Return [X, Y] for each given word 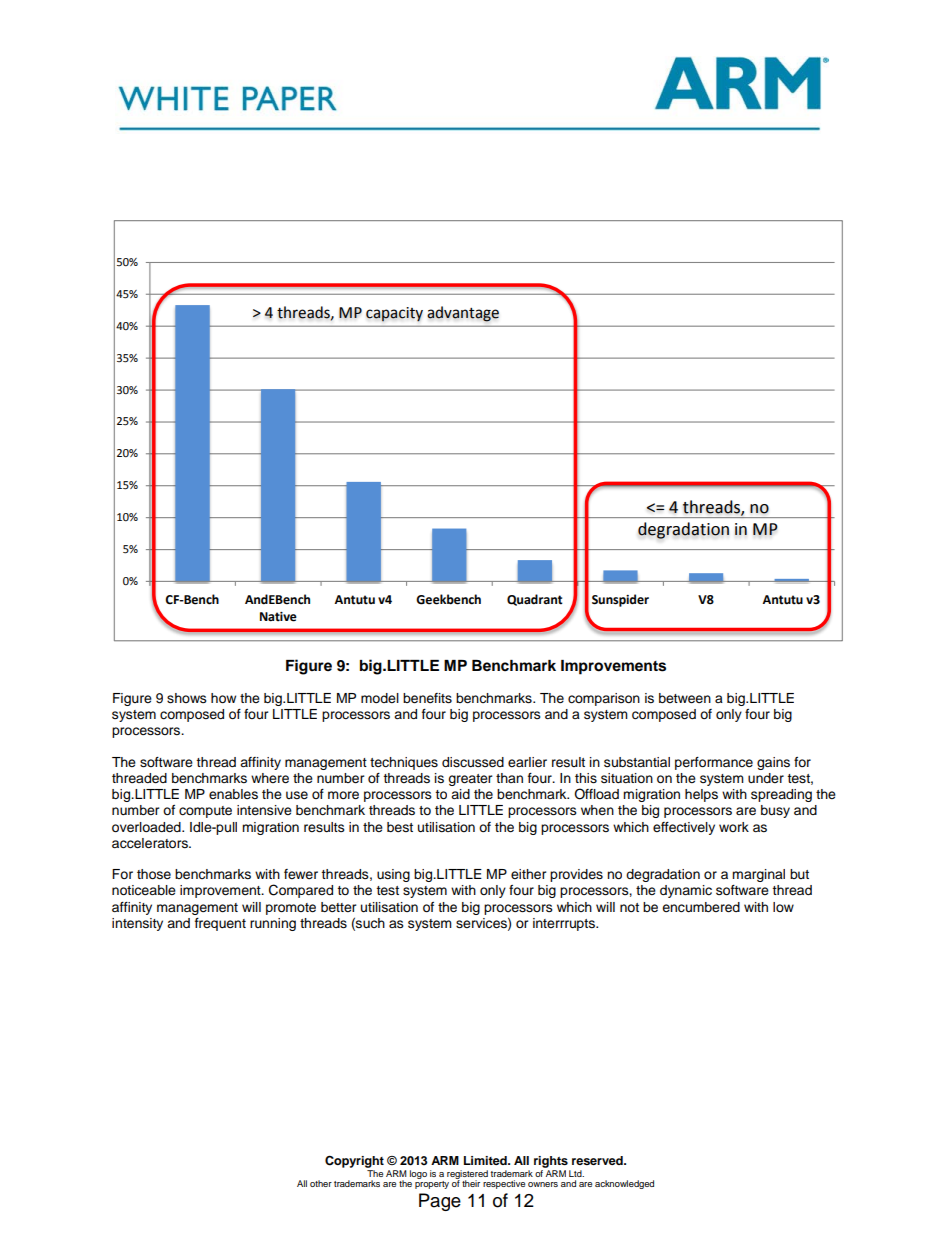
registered [467, 1175]
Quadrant [535, 600]
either [529, 874]
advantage [463, 314]
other [321, 1183]
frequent [220, 924]
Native [278, 617]
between [685, 698]
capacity [394, 314]
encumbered [701, 907]
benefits [427, 698]
